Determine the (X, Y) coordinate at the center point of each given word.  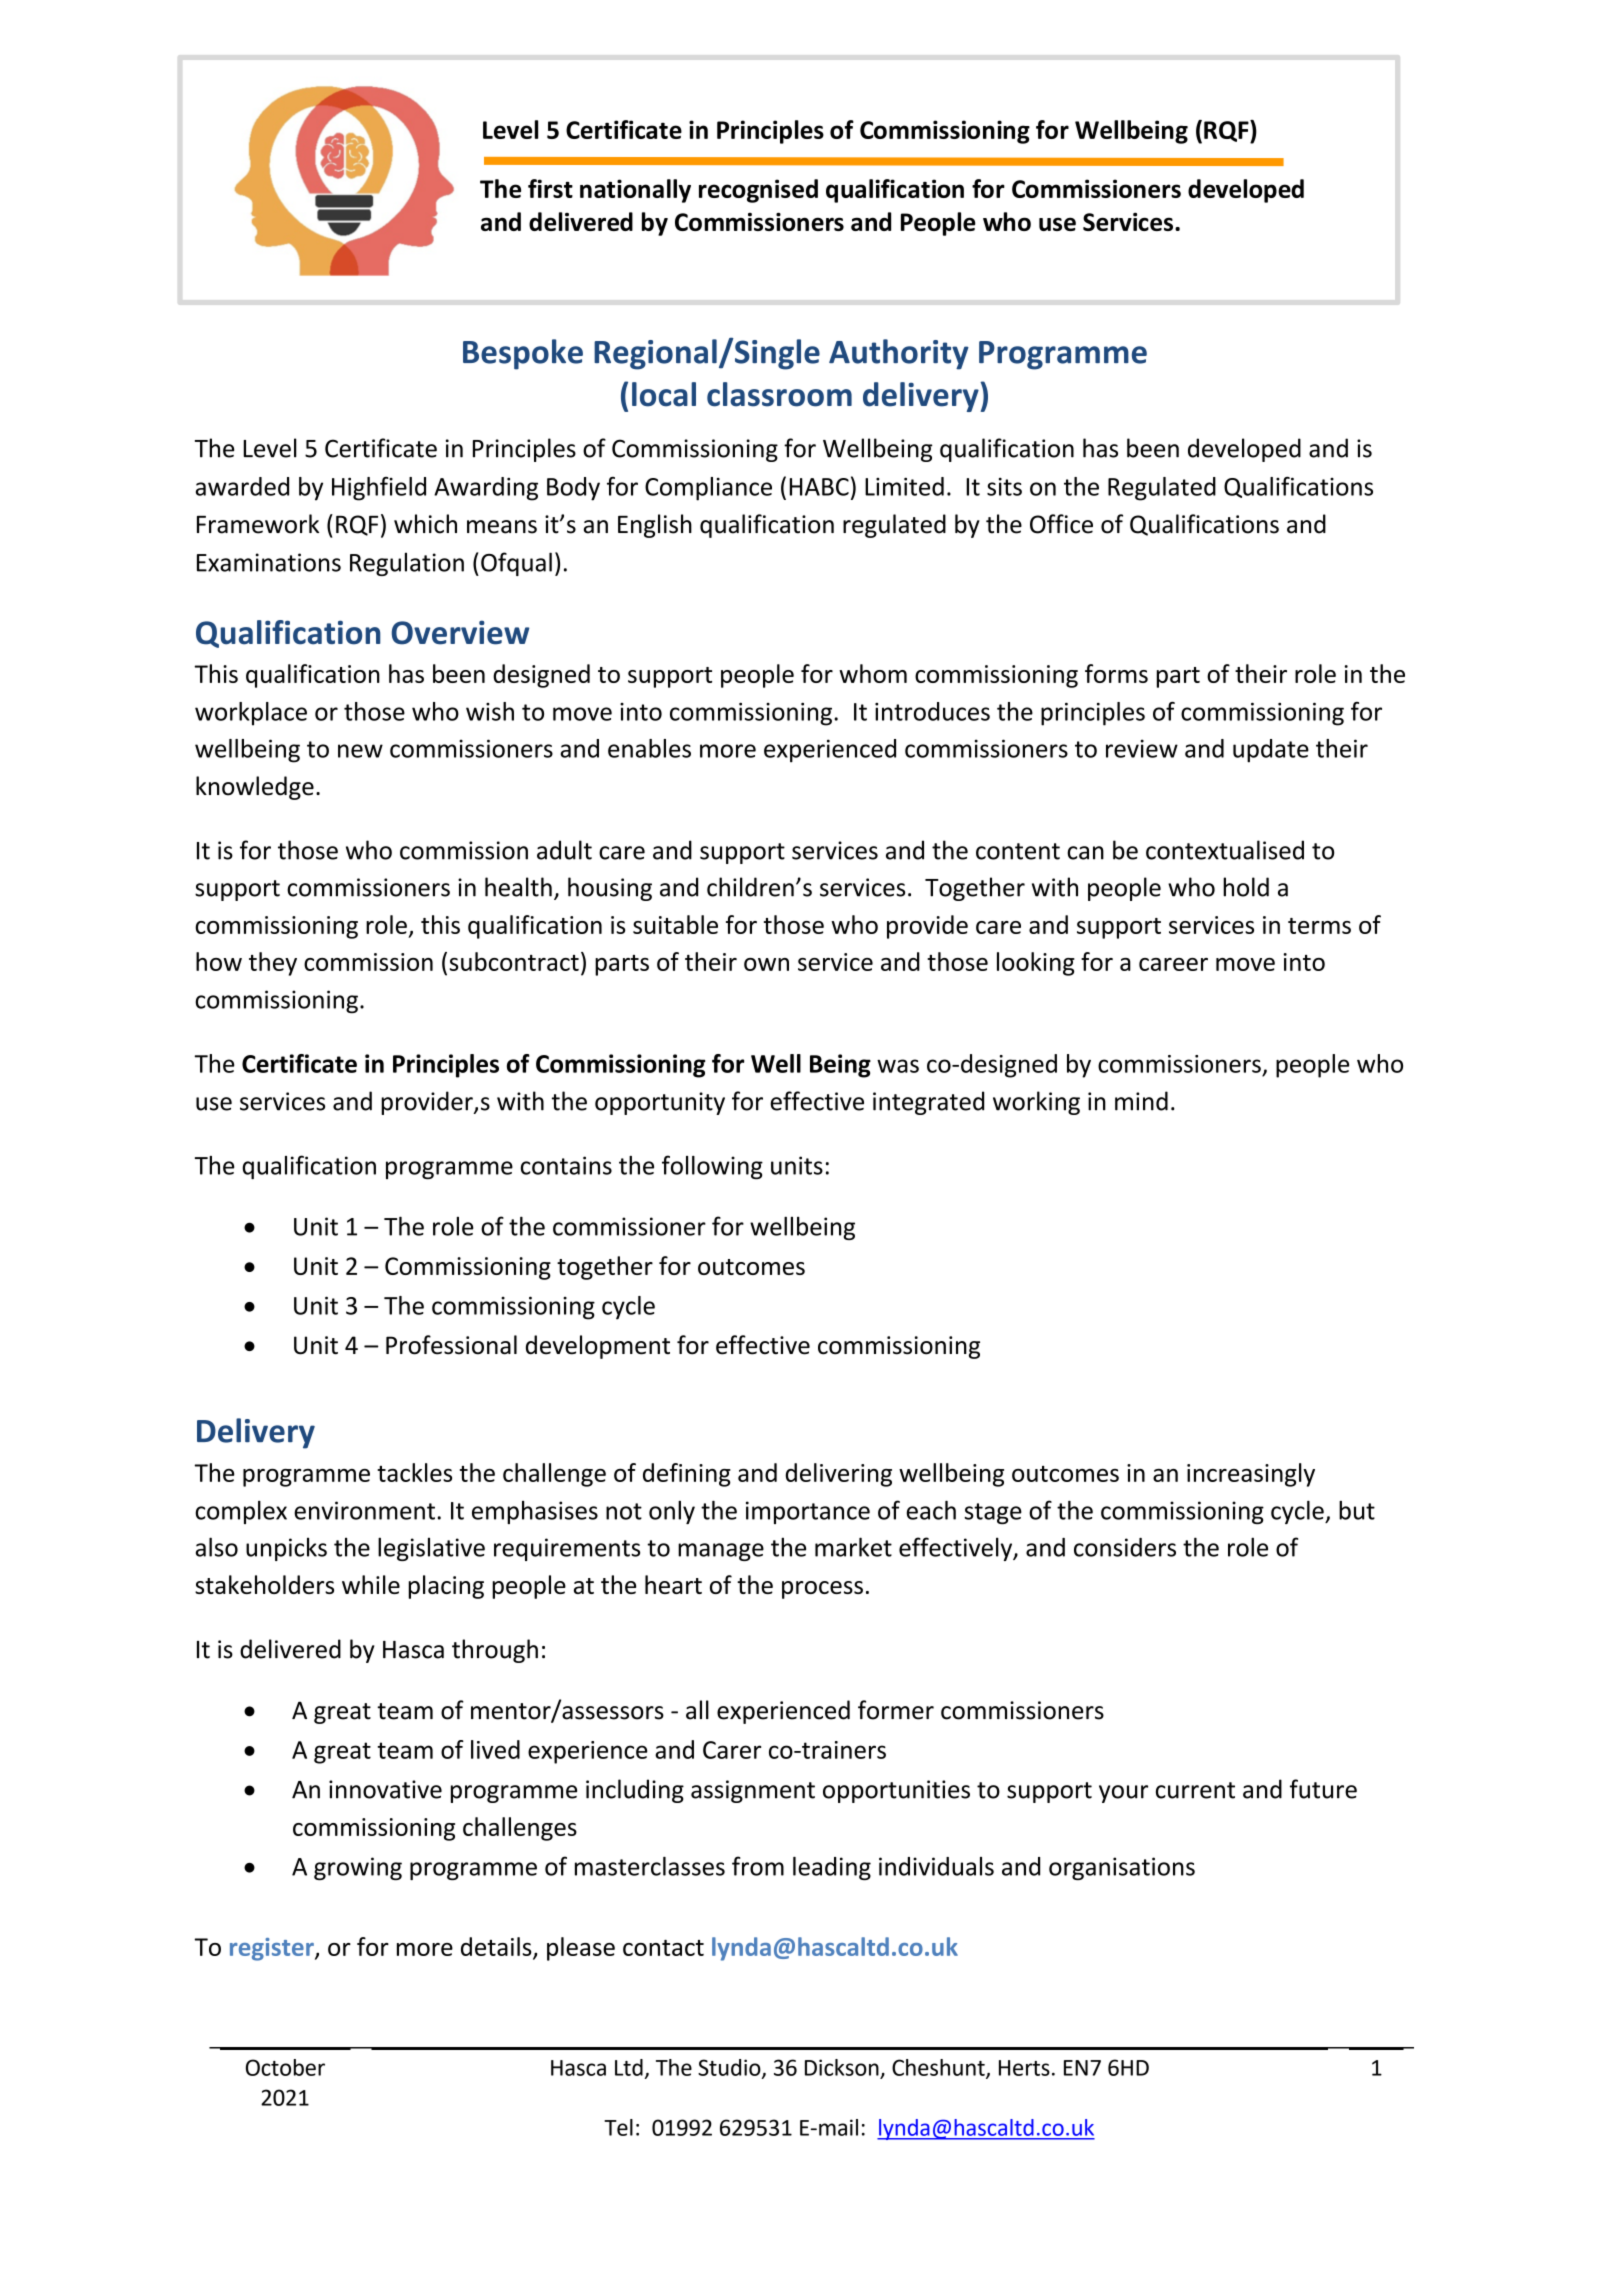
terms (1319, 926)
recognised (758, 191)
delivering (839, 1475)
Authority (899, 354)
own (766, 964)
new (360, 751)
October (285, 2067)
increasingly (1251, 1475)
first (550, 188)
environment (364, 1510)
